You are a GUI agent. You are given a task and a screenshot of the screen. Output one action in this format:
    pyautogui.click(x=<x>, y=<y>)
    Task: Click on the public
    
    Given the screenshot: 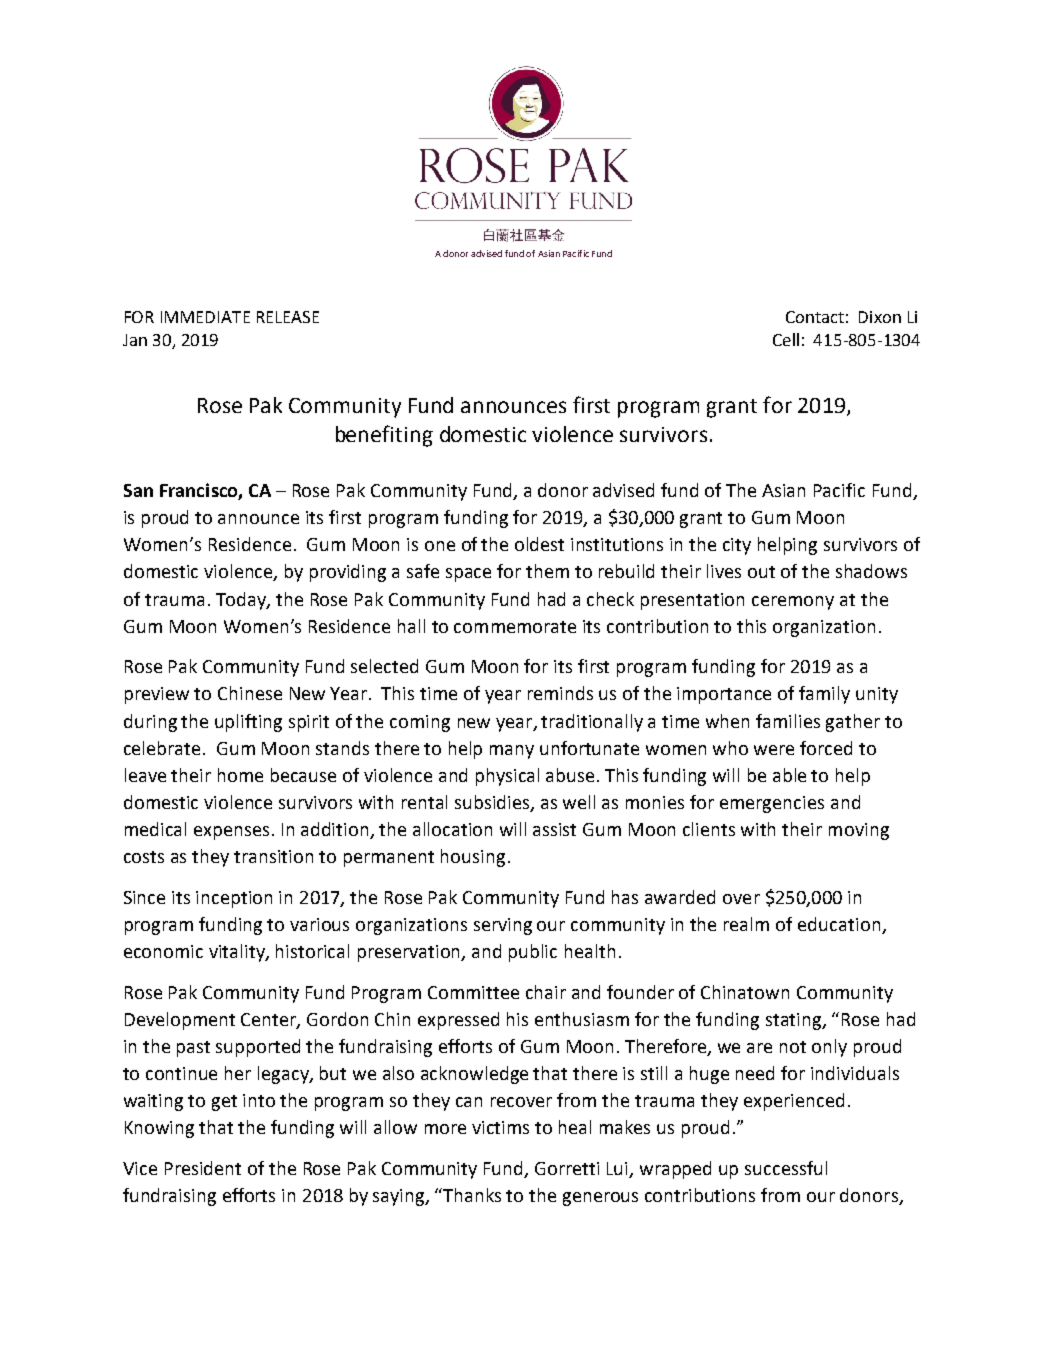 What is the action you would take?
    pyautogui.click(x=533, y=953)
